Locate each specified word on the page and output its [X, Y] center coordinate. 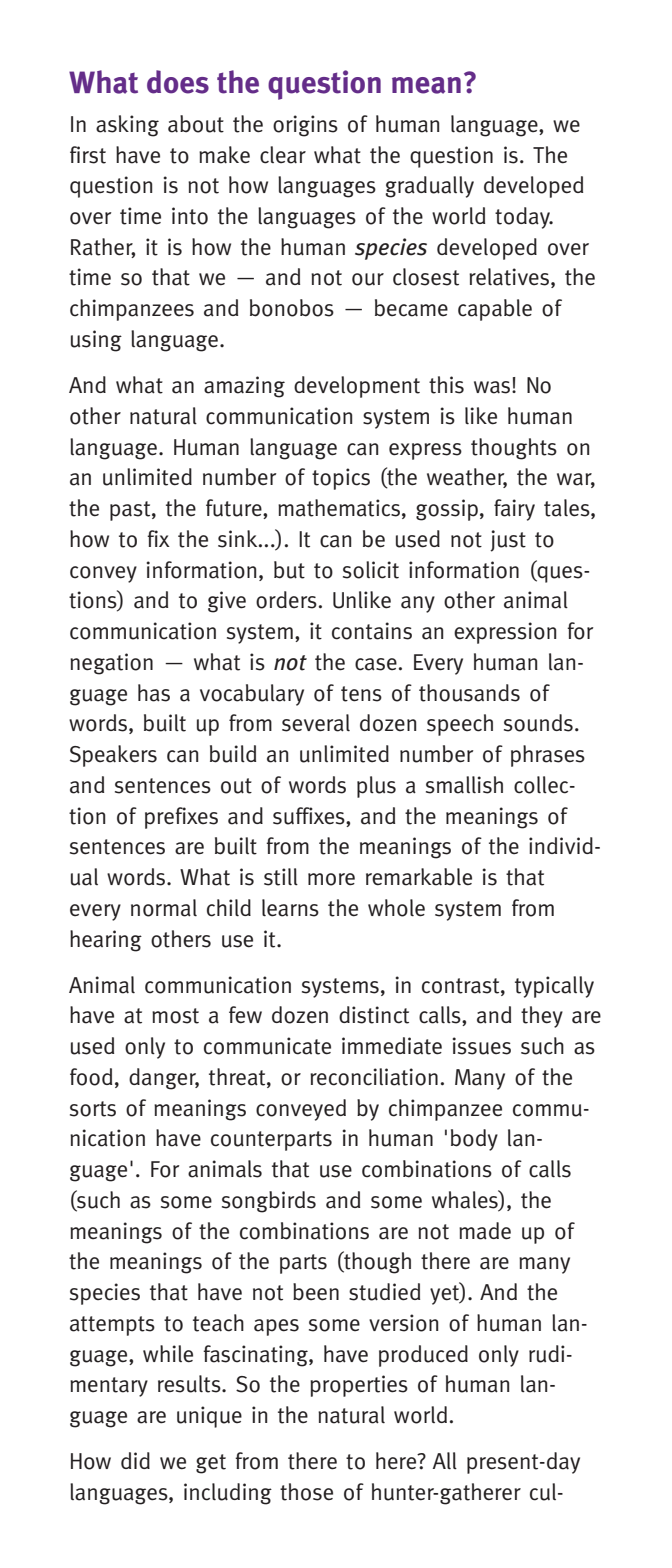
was [493, 387]
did [135, 1460]
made [485, 1231]
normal [164, 908]
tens [361, 694]
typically [554, 987]
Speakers [113, 756]
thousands [469, 693]
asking [127, 126]
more [331, 879]
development [357, 387]
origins [305, 126]
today [523, 218]
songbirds [269, 1202]
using [96, 341]
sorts [93, 1109]
